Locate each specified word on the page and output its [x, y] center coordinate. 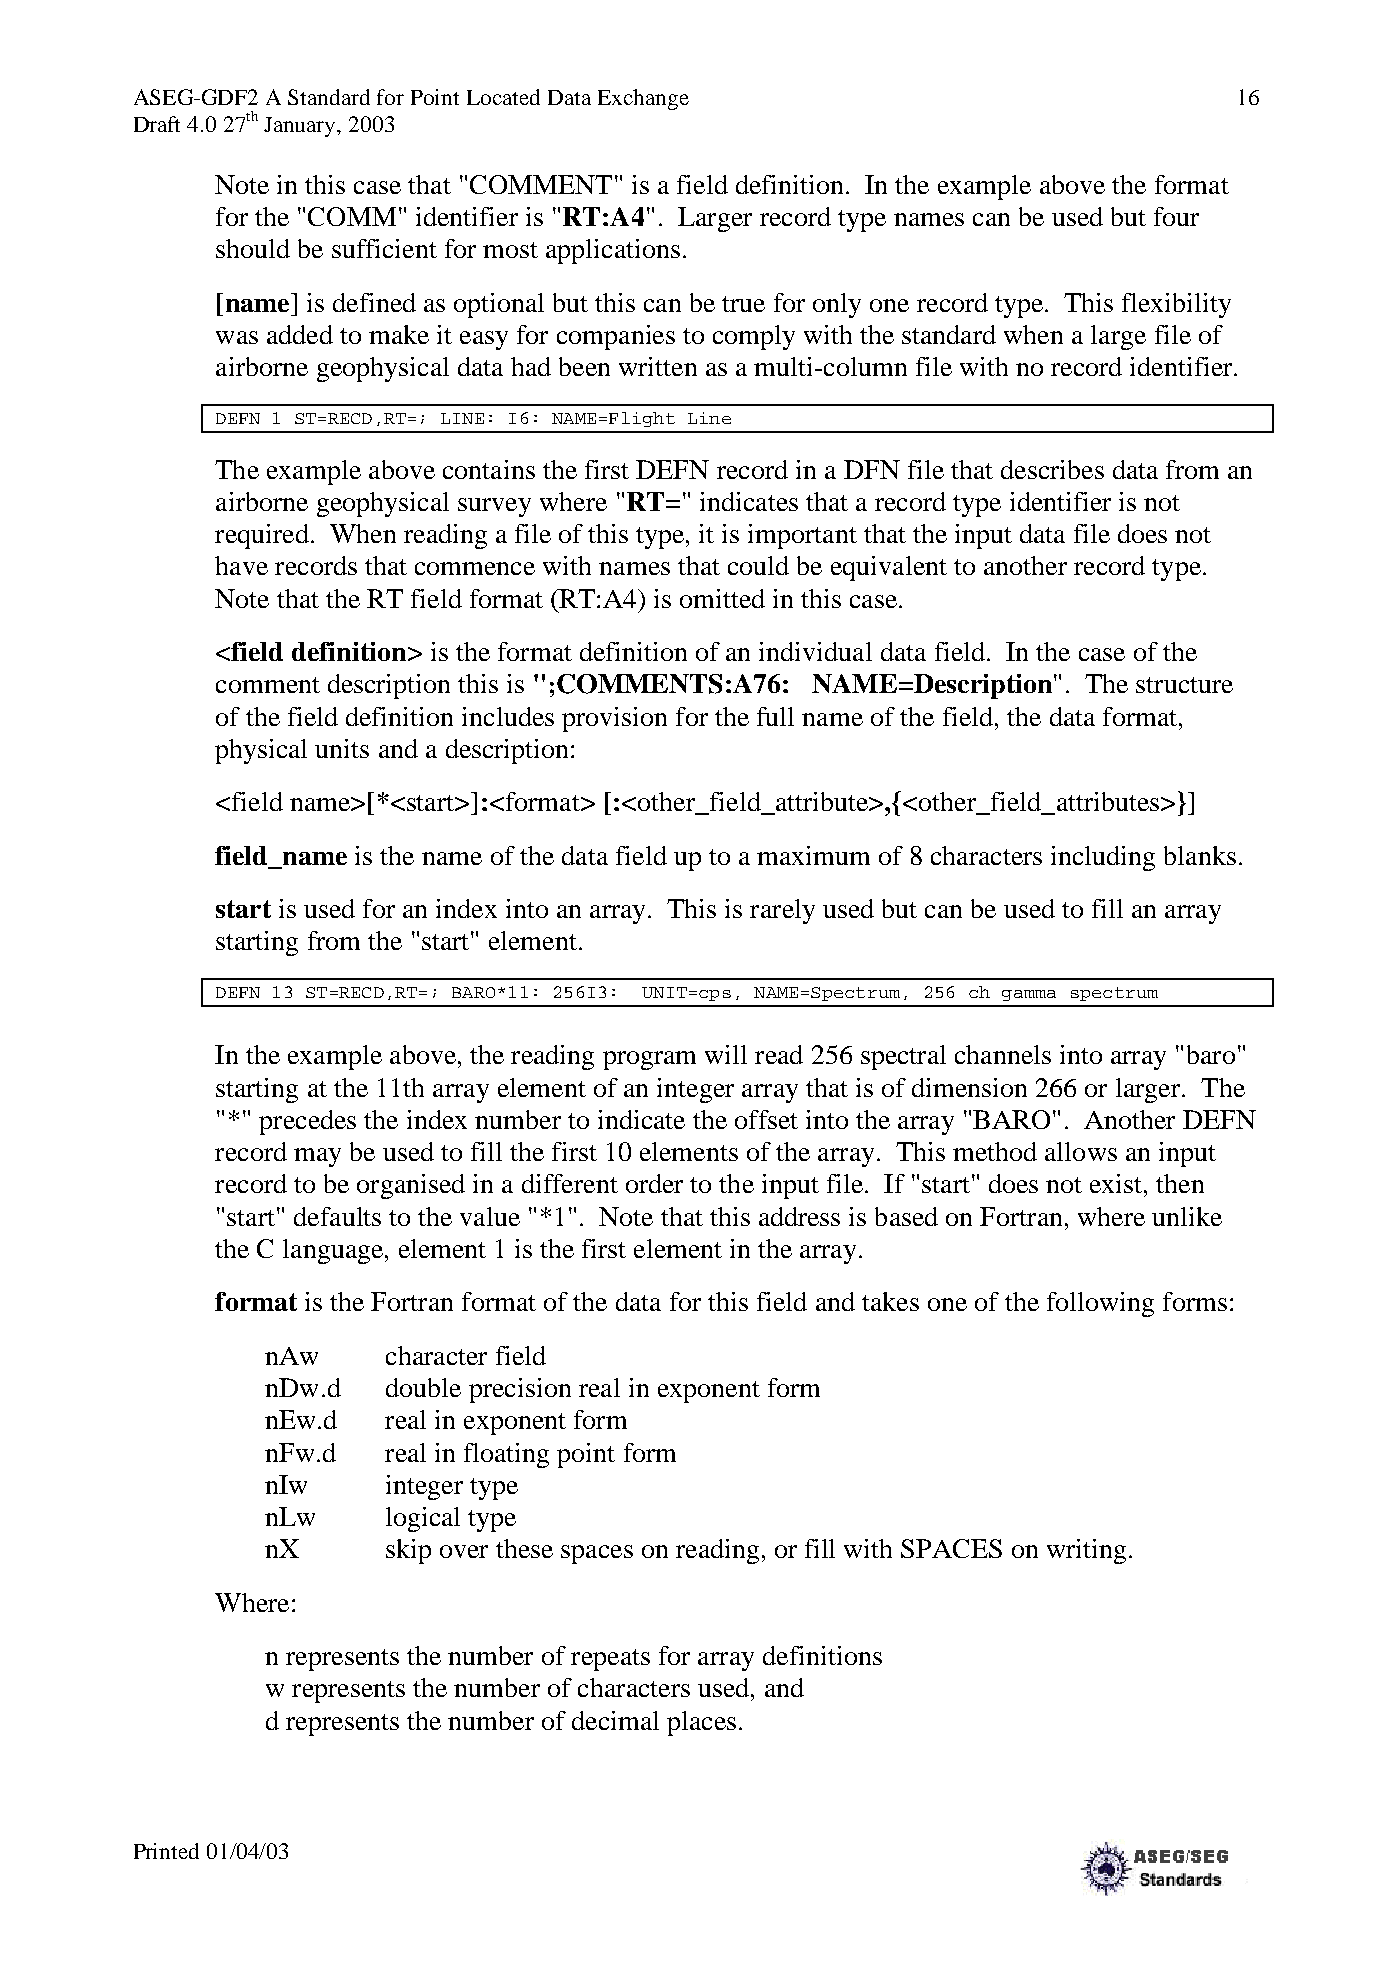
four [1176, 216]
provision [614, 719]
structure [1184, 685]
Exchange [643, 99]
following [1100, 1304]
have [241, 565]
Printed [166, 1851]
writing [1086, 1551]
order [654, 1183]
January [301, 127]
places [701, 1723]
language [333, 1251]
